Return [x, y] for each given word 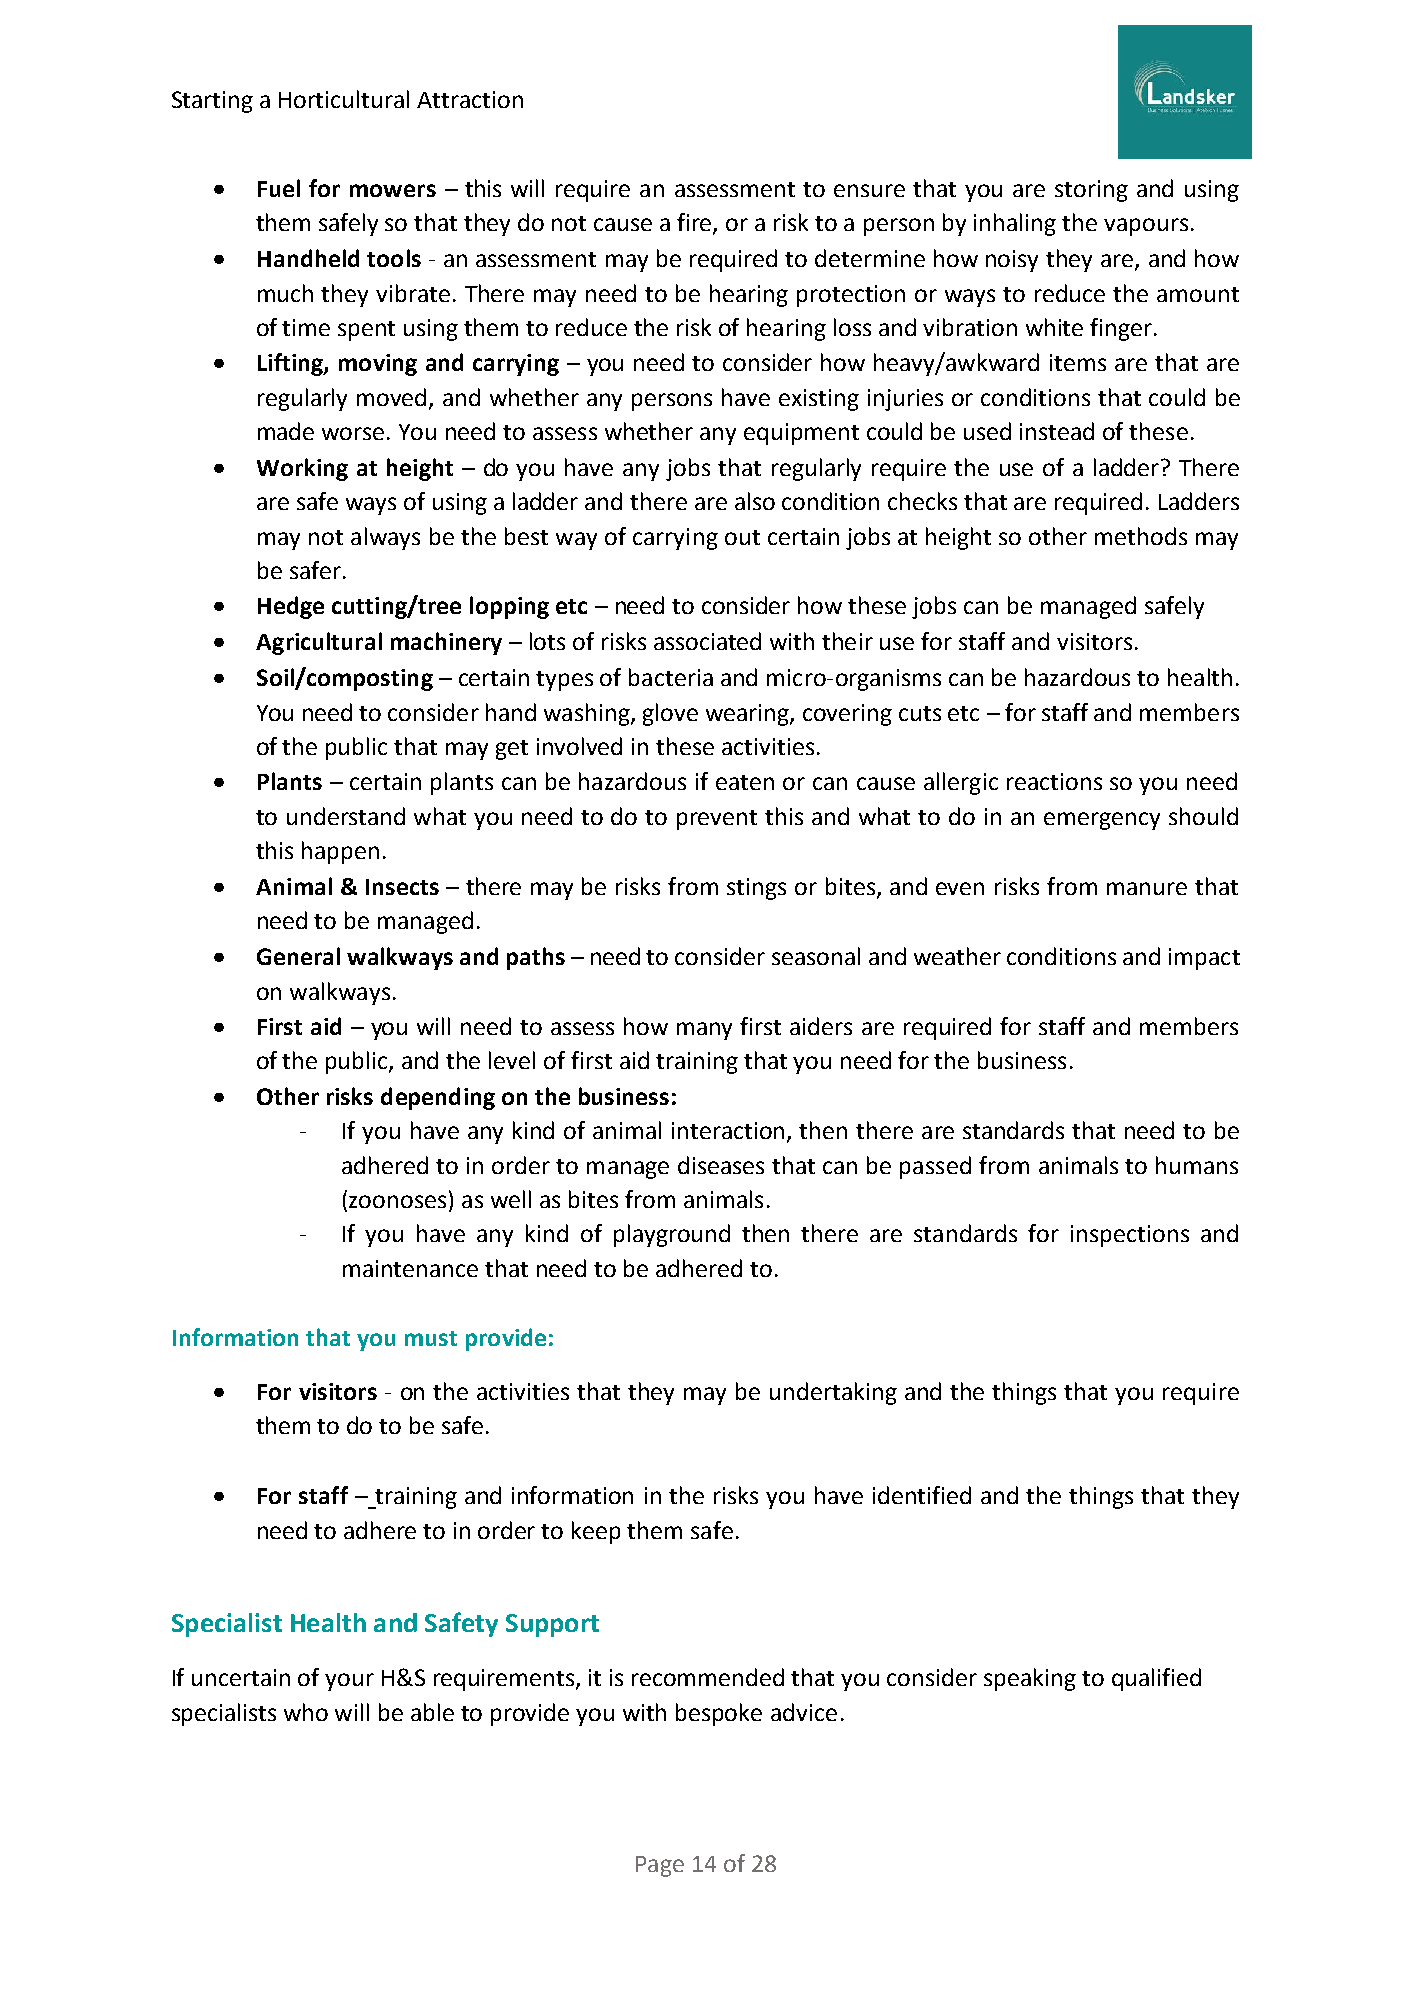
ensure [869, 190]
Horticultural [344, 99]
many [704, 1031]
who [306, 1712]
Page [660, 1866]
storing [1091, 191]
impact [1204, 959]
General [298, 956]
